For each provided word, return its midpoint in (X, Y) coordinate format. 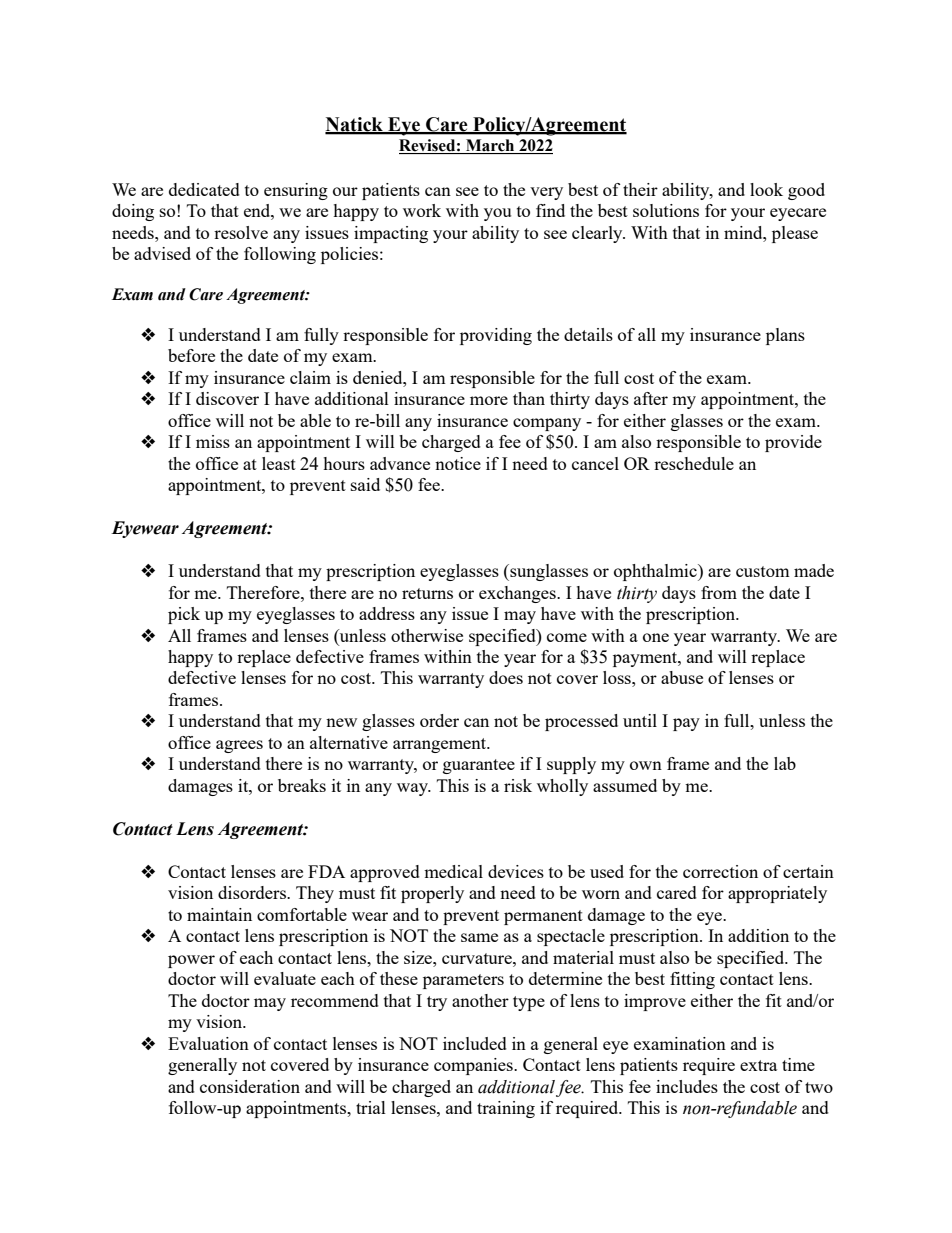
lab (785, 763)
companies (474, 1066)
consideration (250, 1086)
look (766, 189)
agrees (239, 746)
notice (458, 463)
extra (758, 1065)
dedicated (204, 189)
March (490, 146)
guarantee (479, 766)
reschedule (694, 463)
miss (213, 441)
